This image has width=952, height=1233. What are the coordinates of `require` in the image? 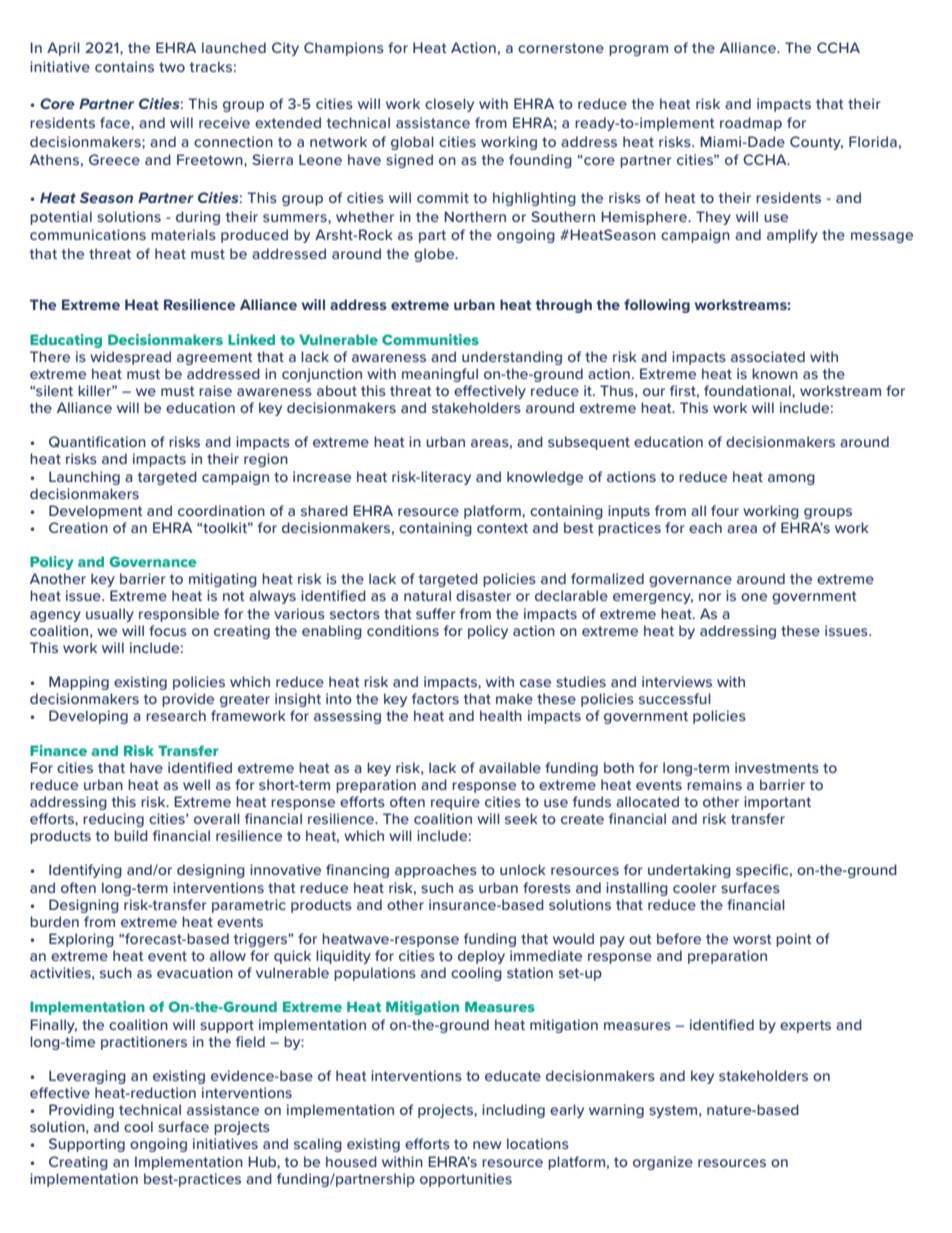 It's located at (455, 803).
